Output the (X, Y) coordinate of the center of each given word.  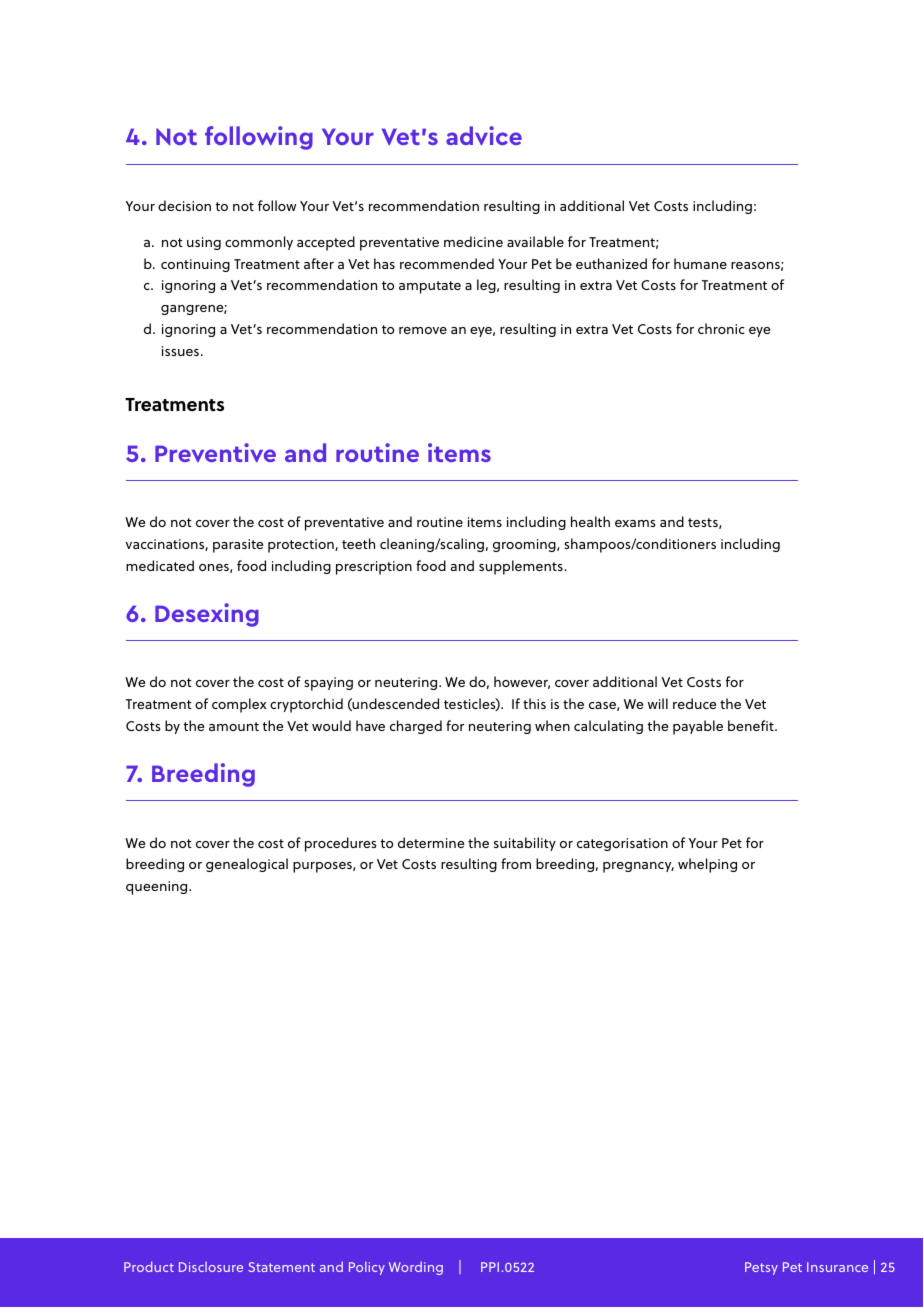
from (516, 863)
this (534, 703)
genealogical (247, 865)
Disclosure (211, 1267)
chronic (721, 328)
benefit (752, 725)
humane (700, 263)
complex (239, 705)
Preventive (215, 452)
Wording (416, 1268)
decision (184, 205)
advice (484, 135)
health (590, 521)
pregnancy (638, 867)
